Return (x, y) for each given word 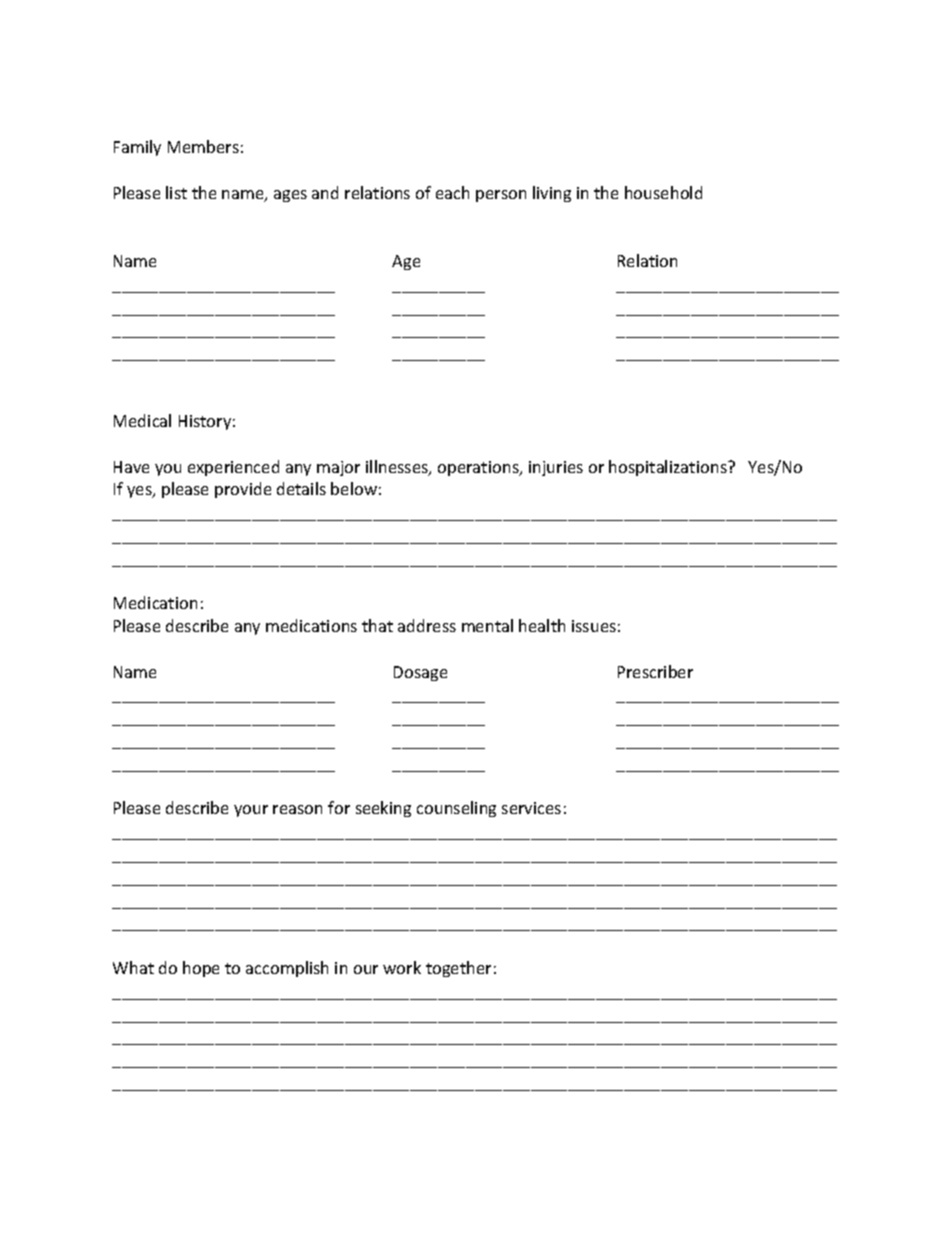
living (552, 194)
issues (594, 626)
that (377, 625)
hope (201, 969)
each (452, 192)
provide (243, 490)
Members (203, 146)
